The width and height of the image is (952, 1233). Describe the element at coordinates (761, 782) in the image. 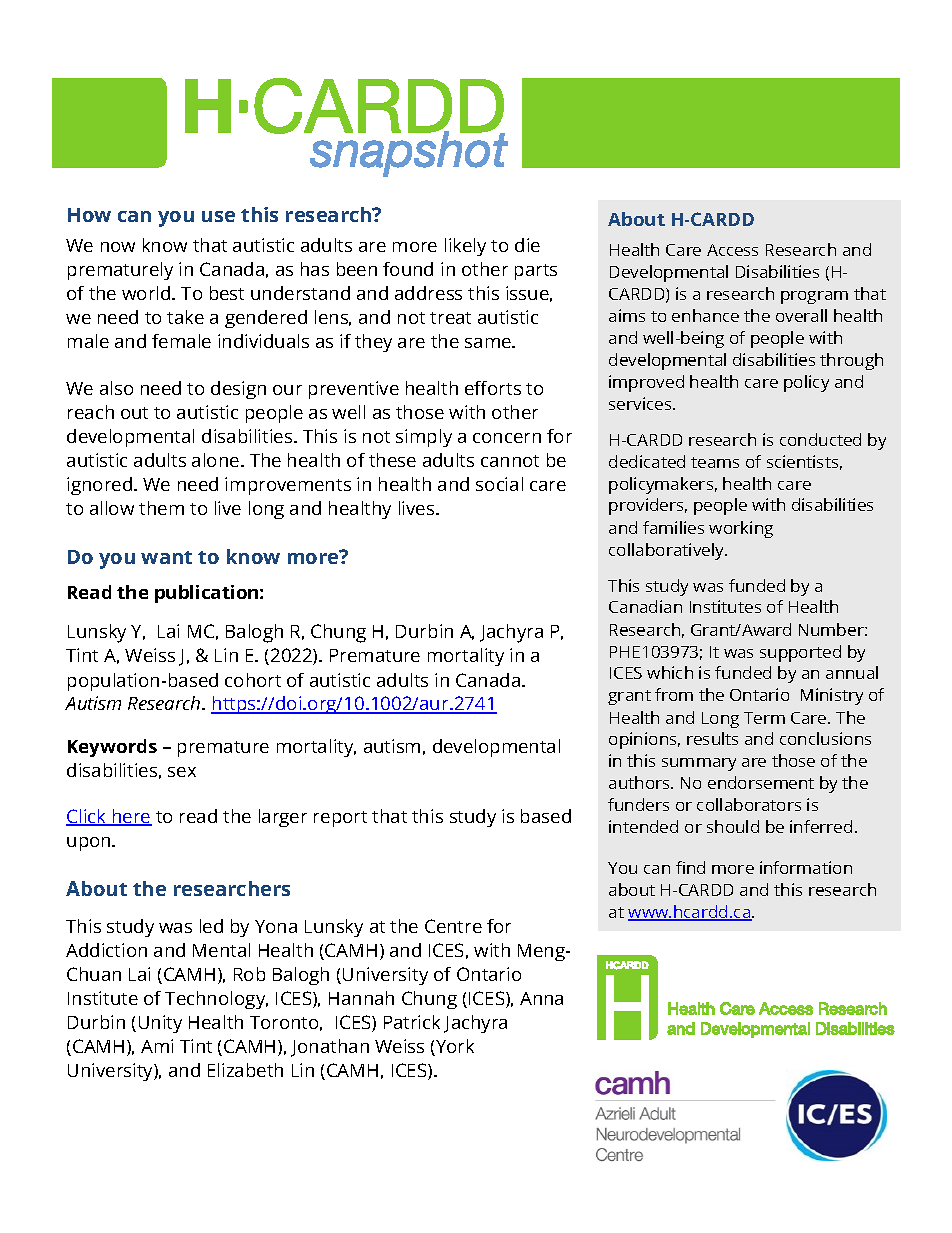

I see `endorsement` at that location.
